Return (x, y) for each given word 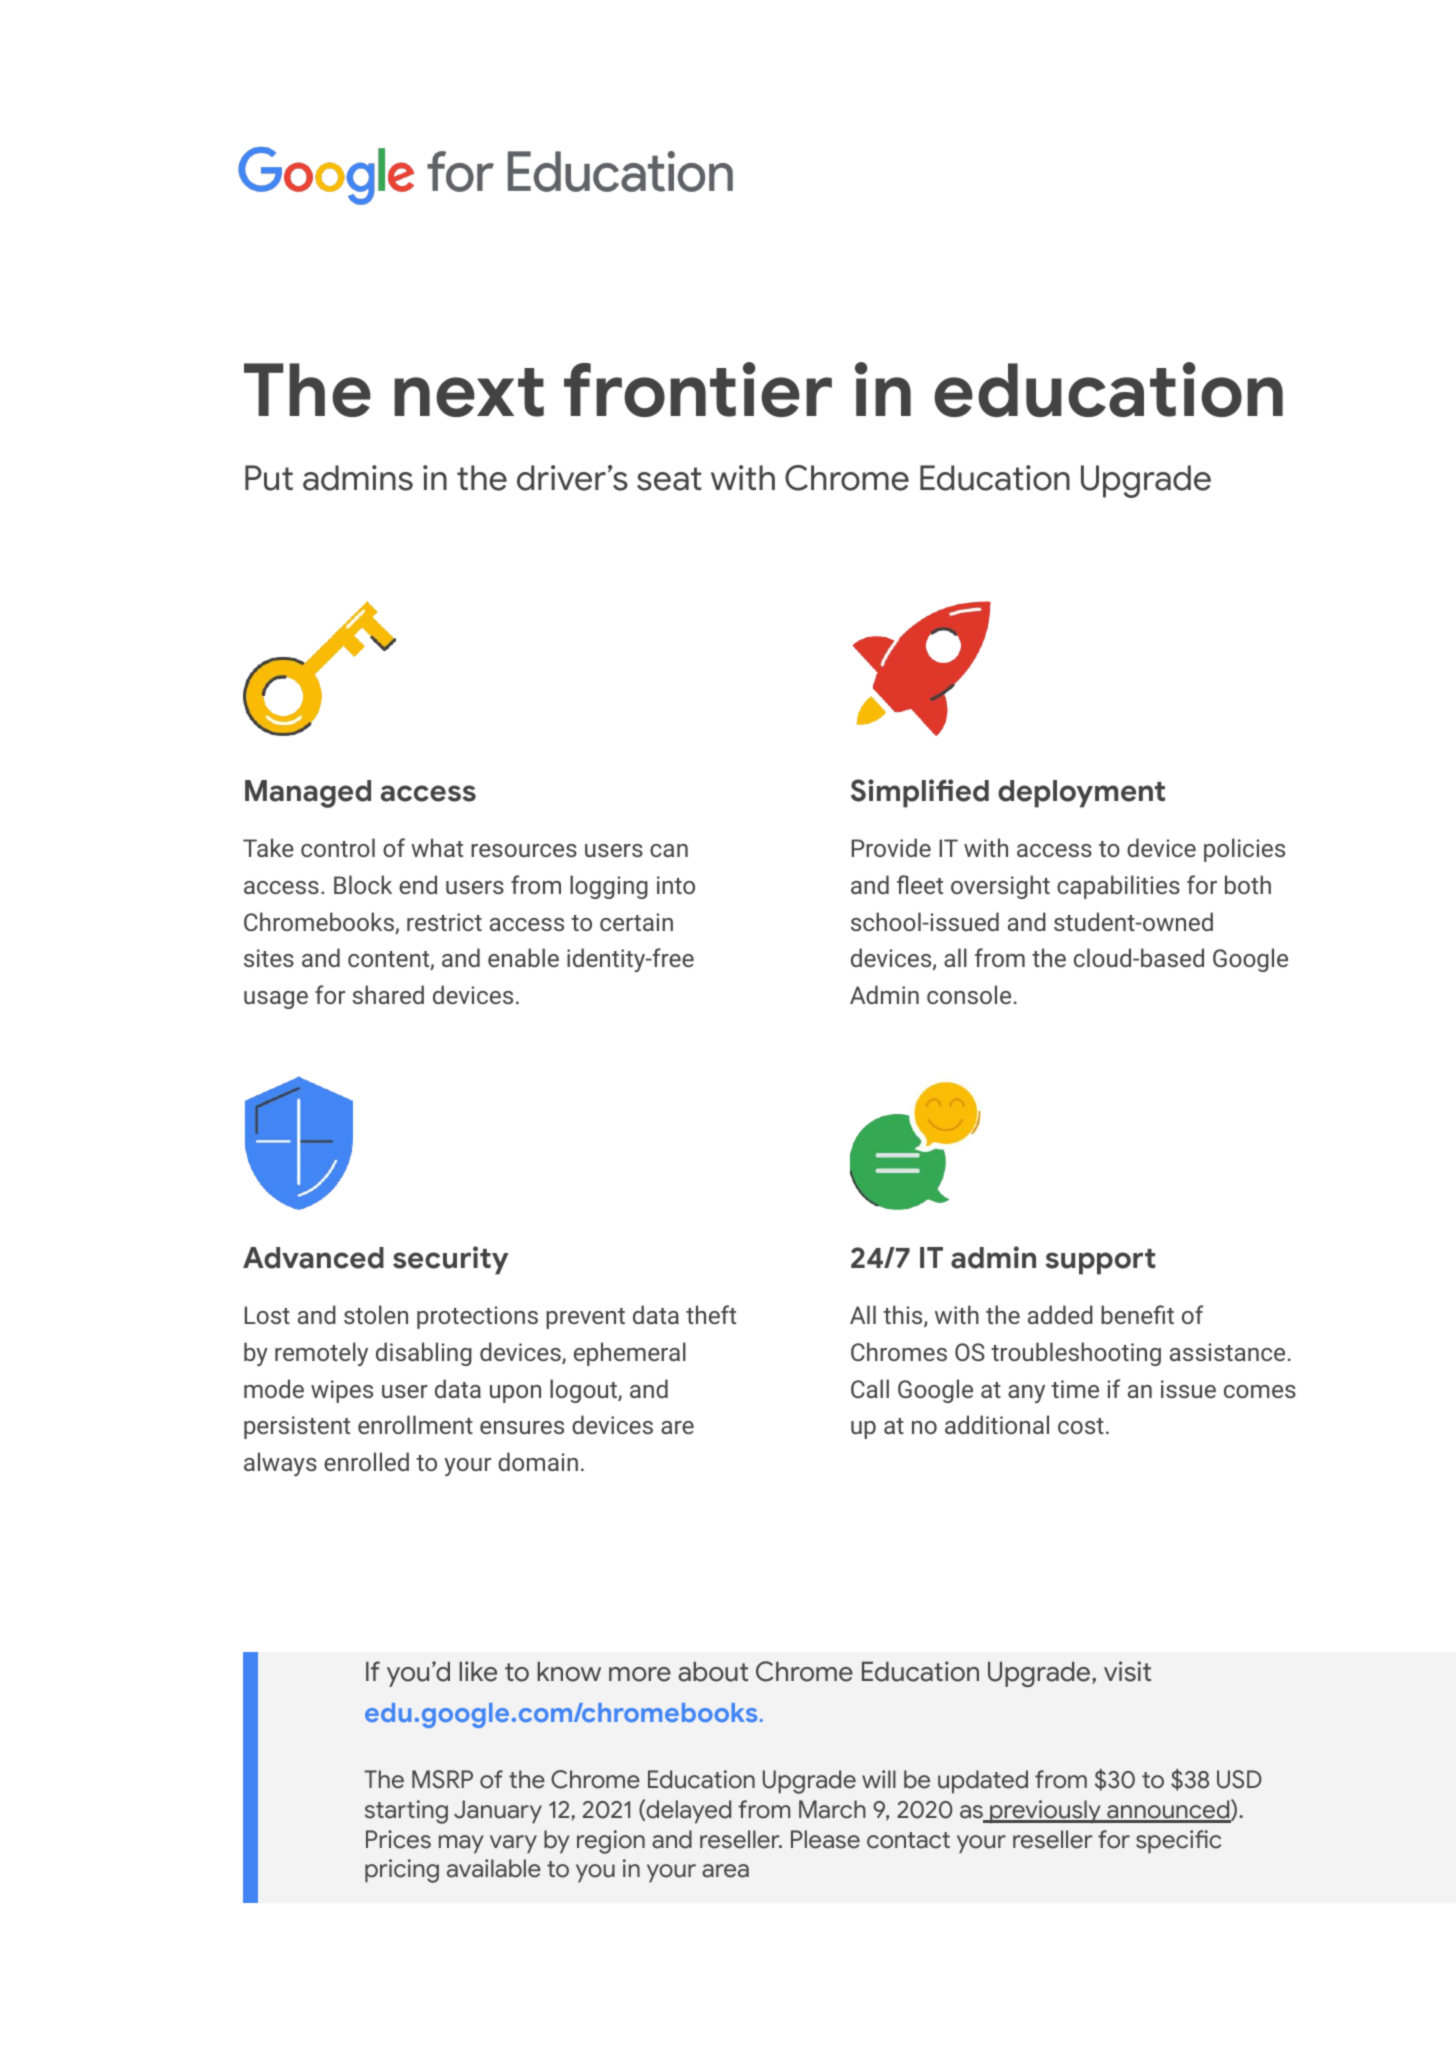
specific (1178, 1842)
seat (669, 479)
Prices (398, 1839)
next (469, 392)
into (676, 885)
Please (825, 1839)
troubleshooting (1076, 1354)
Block (363, 884)
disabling (424, 1354)
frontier (698, 389)
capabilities (1118, 887)
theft (711, 1314)
